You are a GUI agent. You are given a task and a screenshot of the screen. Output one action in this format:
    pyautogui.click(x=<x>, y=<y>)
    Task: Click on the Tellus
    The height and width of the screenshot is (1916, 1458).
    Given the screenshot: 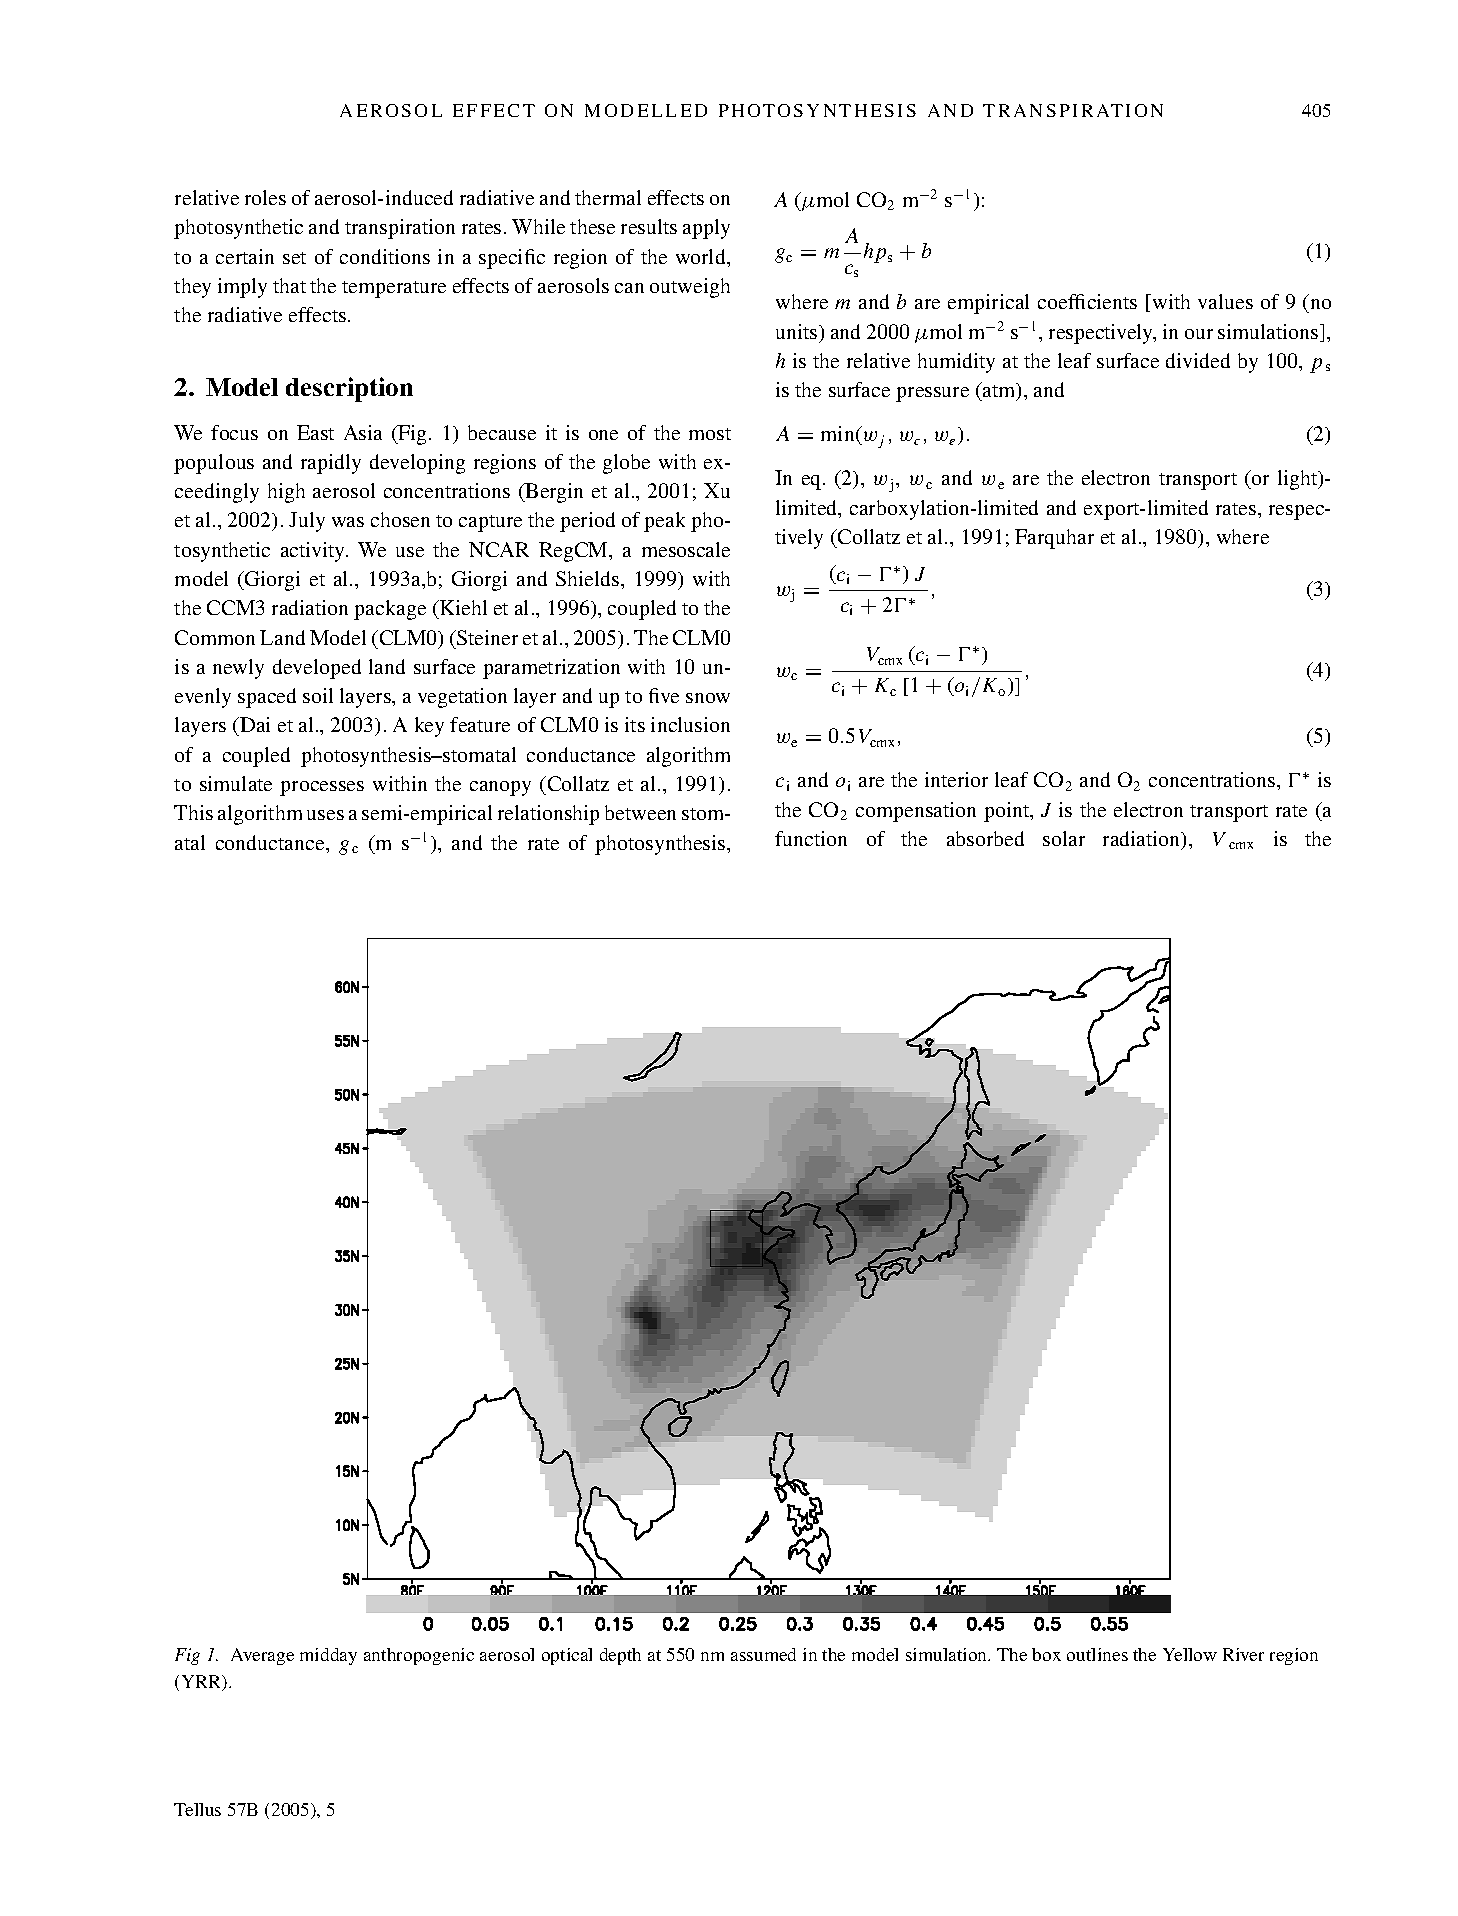 What is the action you would take?
    pyautogui.click(x=197, y=1809)
